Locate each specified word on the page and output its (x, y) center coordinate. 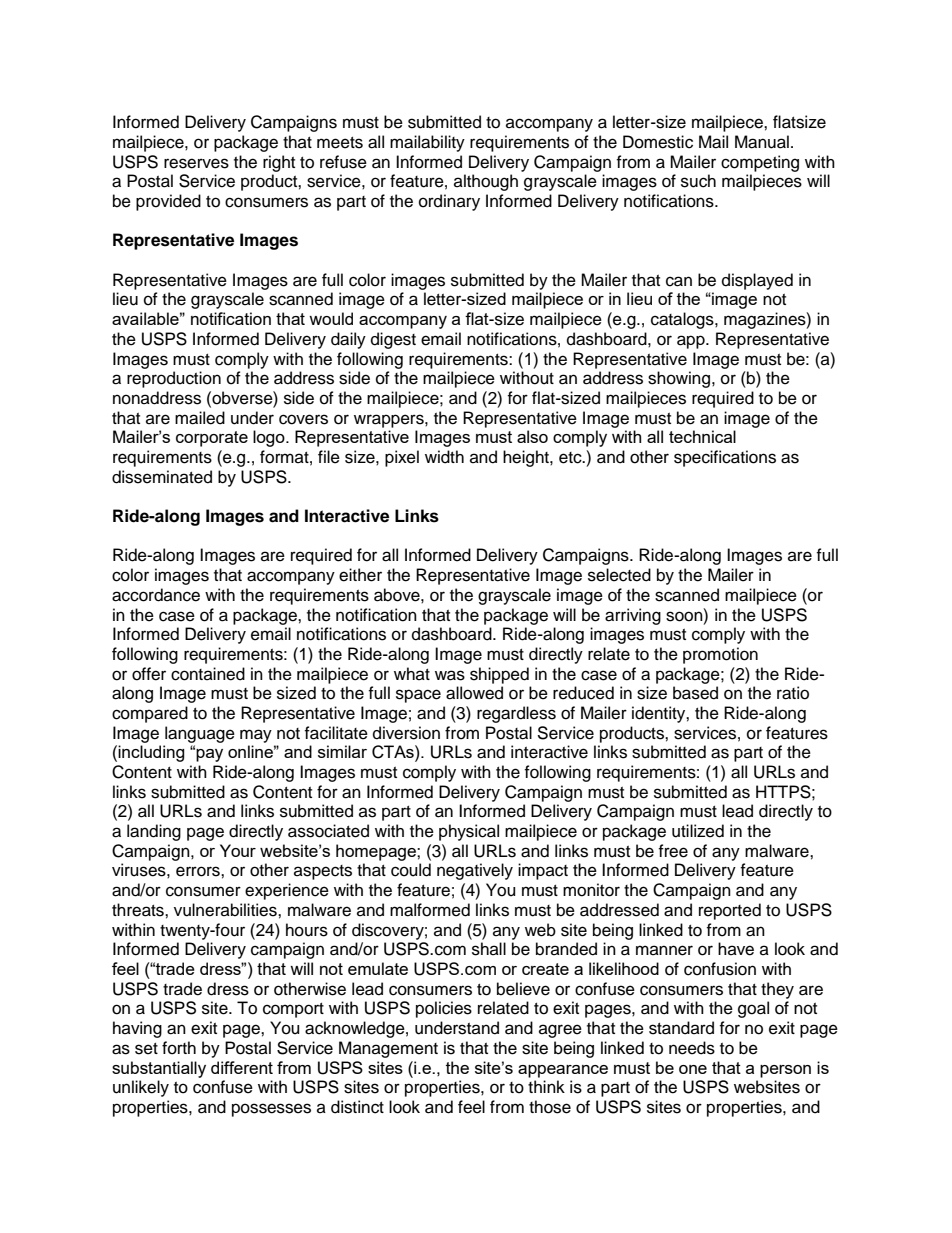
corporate (212, 439)
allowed (474, 693)
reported (730, 911)
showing (679, 379)
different (242, 1067)
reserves (196, 163)
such (698, 181)
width (444, 457)
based (695, 693)
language (200, 734)
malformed (430, 910)
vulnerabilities (226, 910)
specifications (725, 458)
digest (393, 340)
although (486, 182)
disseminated (162, 477)
